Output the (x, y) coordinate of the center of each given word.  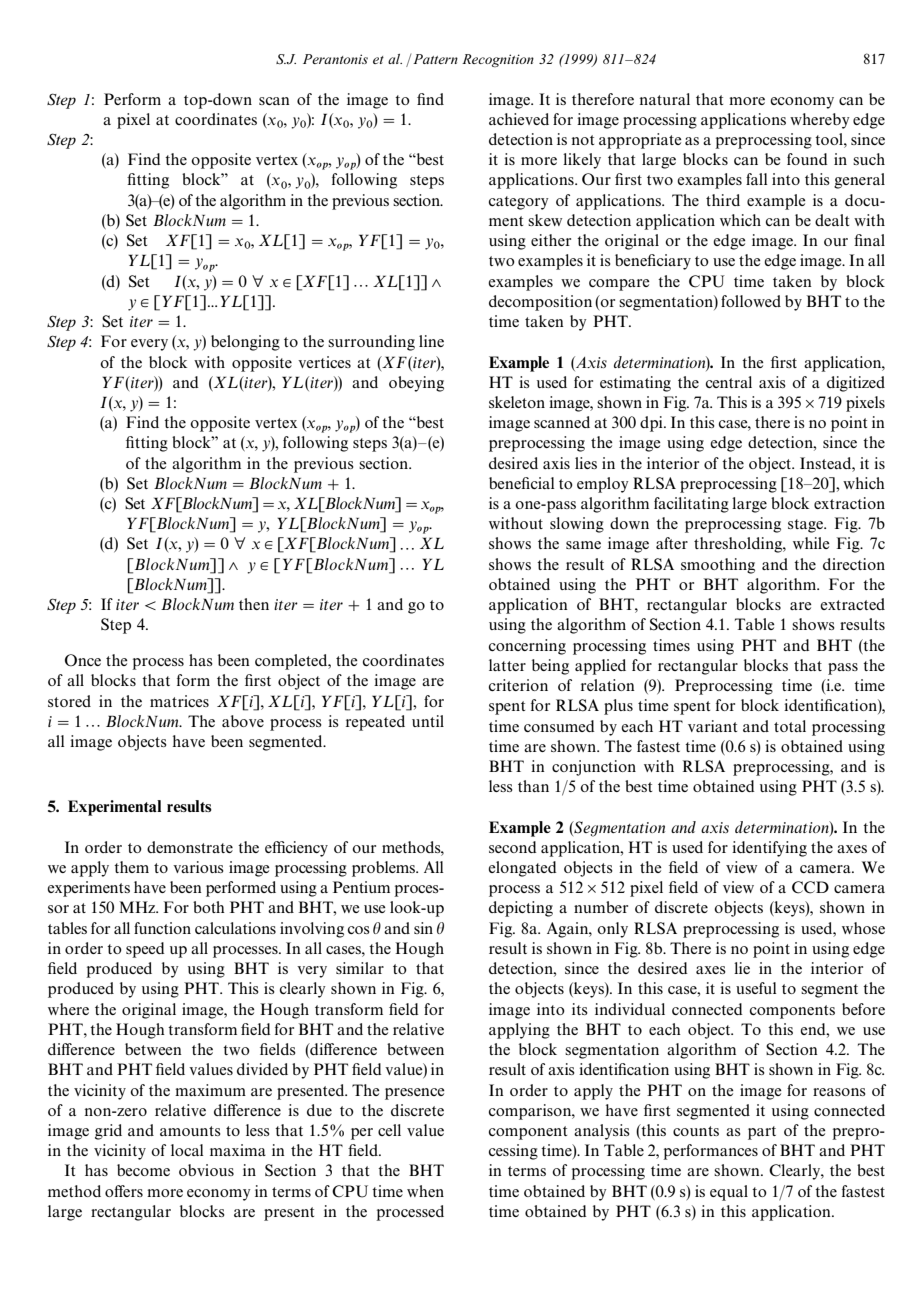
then (254, 604)
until (428, 721)
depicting (521, 909)
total (790, 726)
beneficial (521, 483)
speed (145, 950)
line (431, 341)
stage (806, 526)
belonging (245, 343)
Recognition (498, 60)
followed (751, 301)
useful (756, 988)
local (187, 1150)
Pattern (435, 59)
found (807, 159)
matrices (179, 701)
